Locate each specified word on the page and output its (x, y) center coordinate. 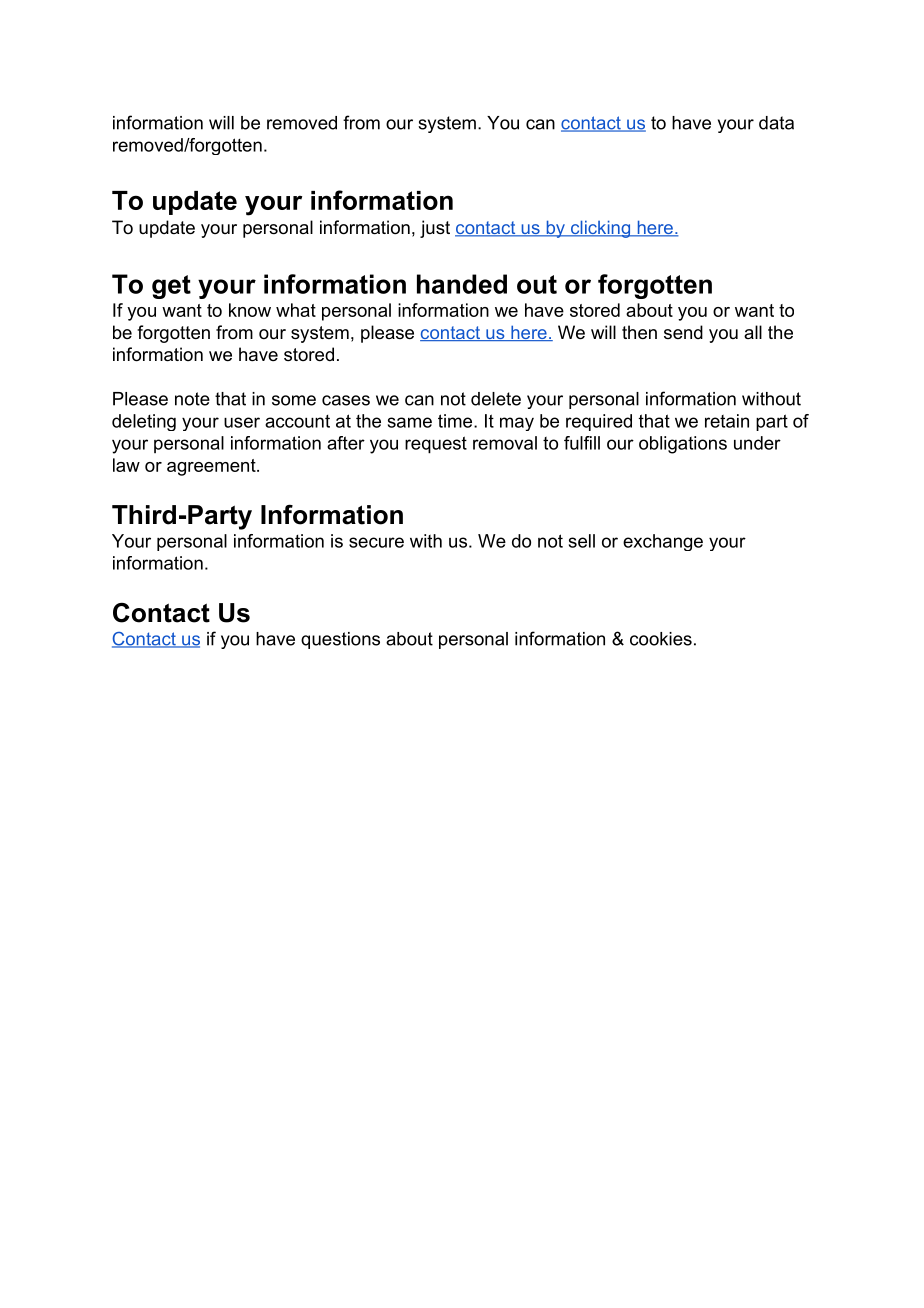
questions (340, 640)
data (776, 123)
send (683, 332)
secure (376, 542)
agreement (212, 467)
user (242, 422)
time (455, 421)
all (753, 332)
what (296, 310)
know (250, 310)
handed (462, 284)
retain (727, 421)
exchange (663, 542)
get (171, 287)
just (435, 229)
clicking (600, 229)
